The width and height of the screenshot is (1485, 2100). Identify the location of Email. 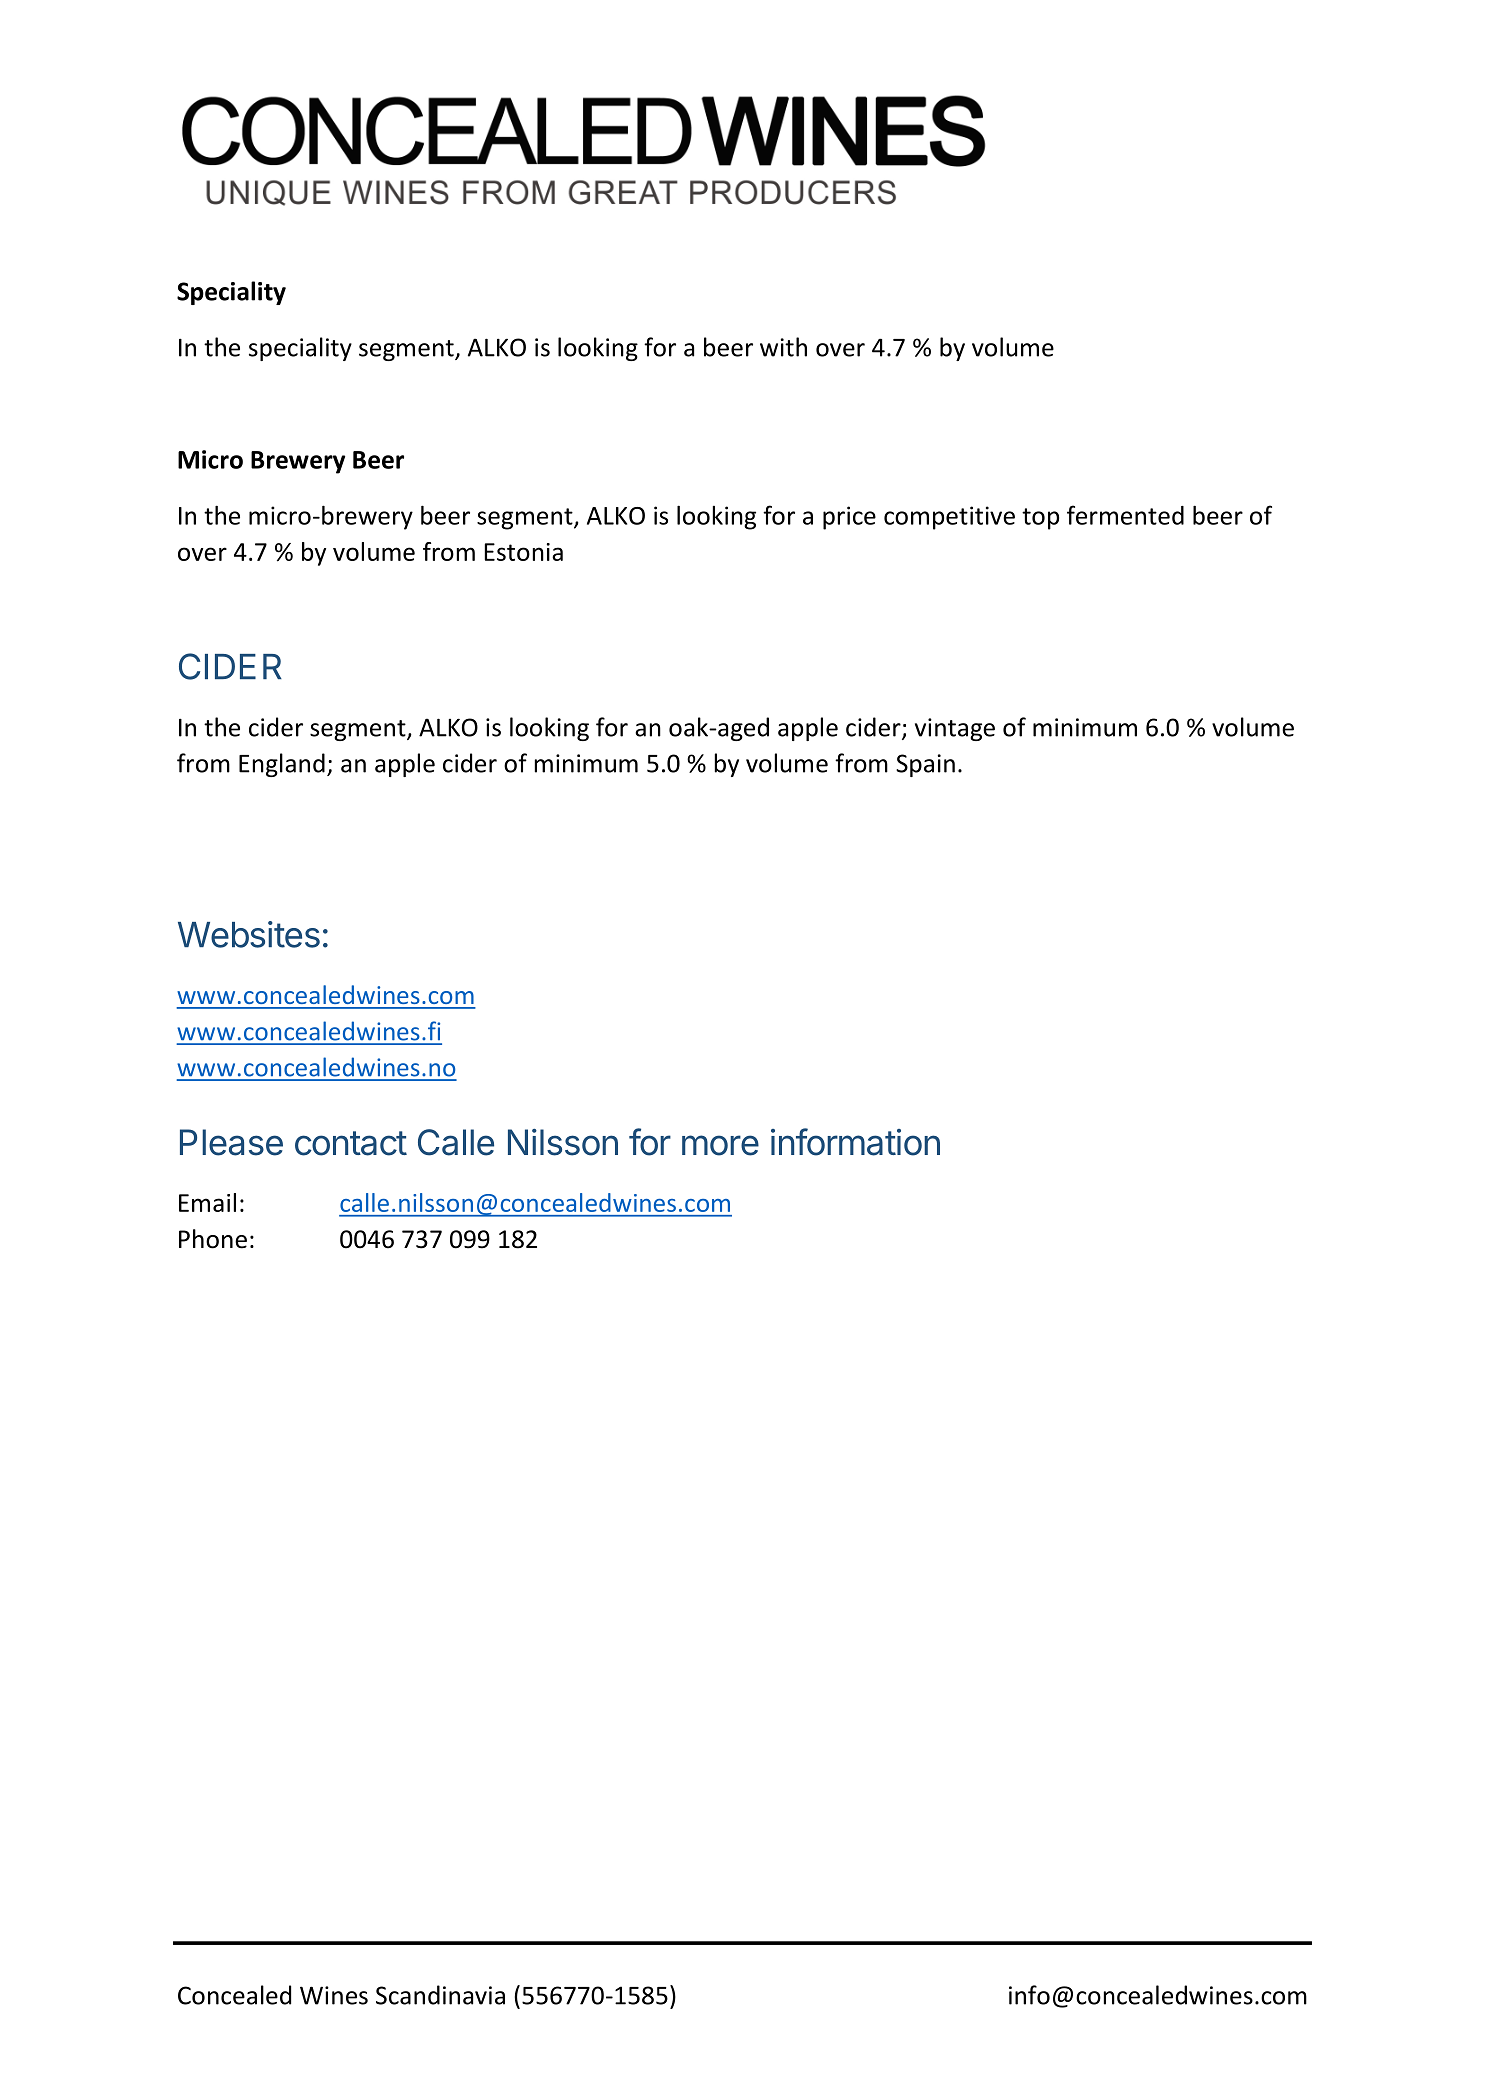
(207, 1202).
